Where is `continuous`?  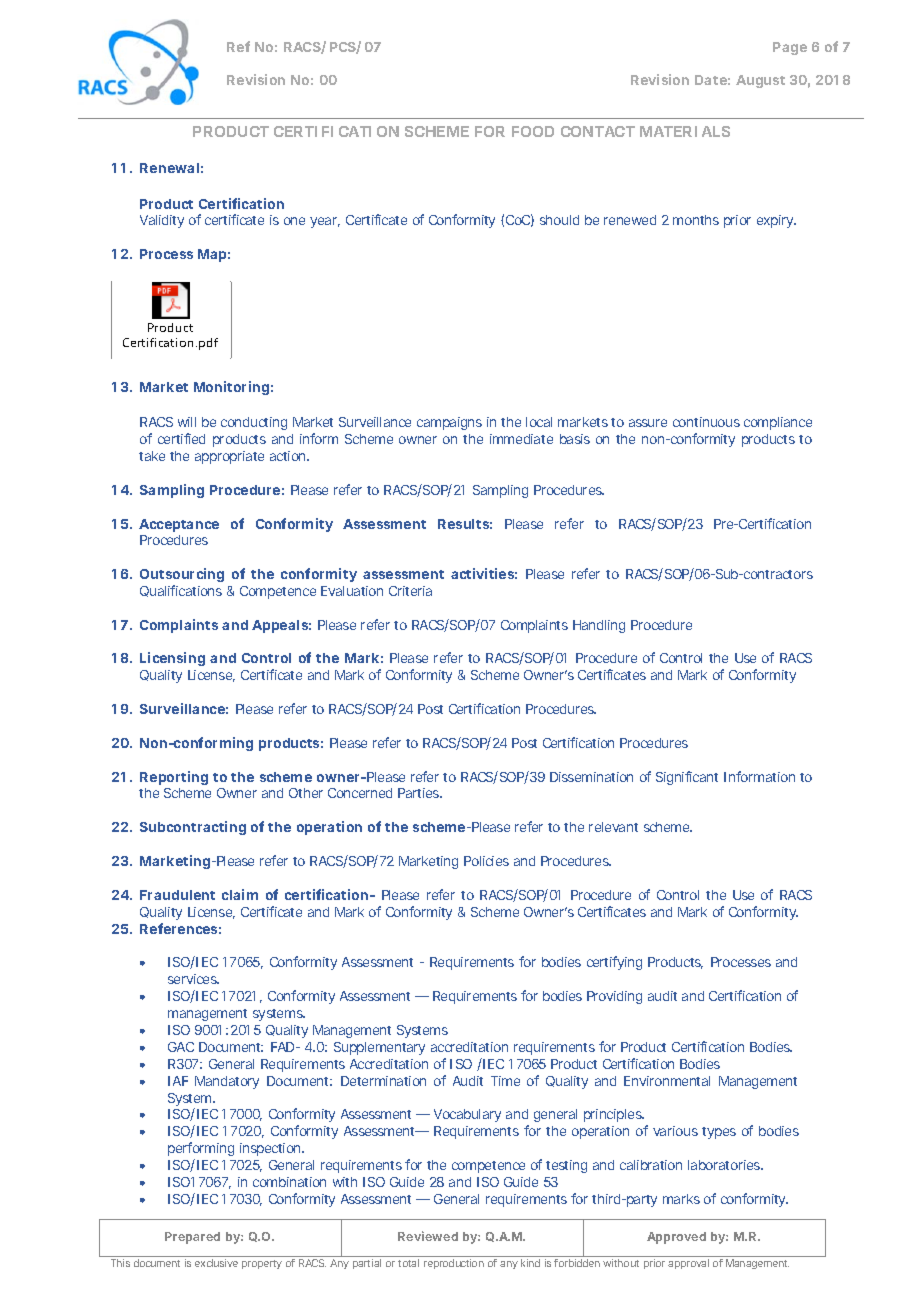 continuous is located at coordinates (706, 422).
